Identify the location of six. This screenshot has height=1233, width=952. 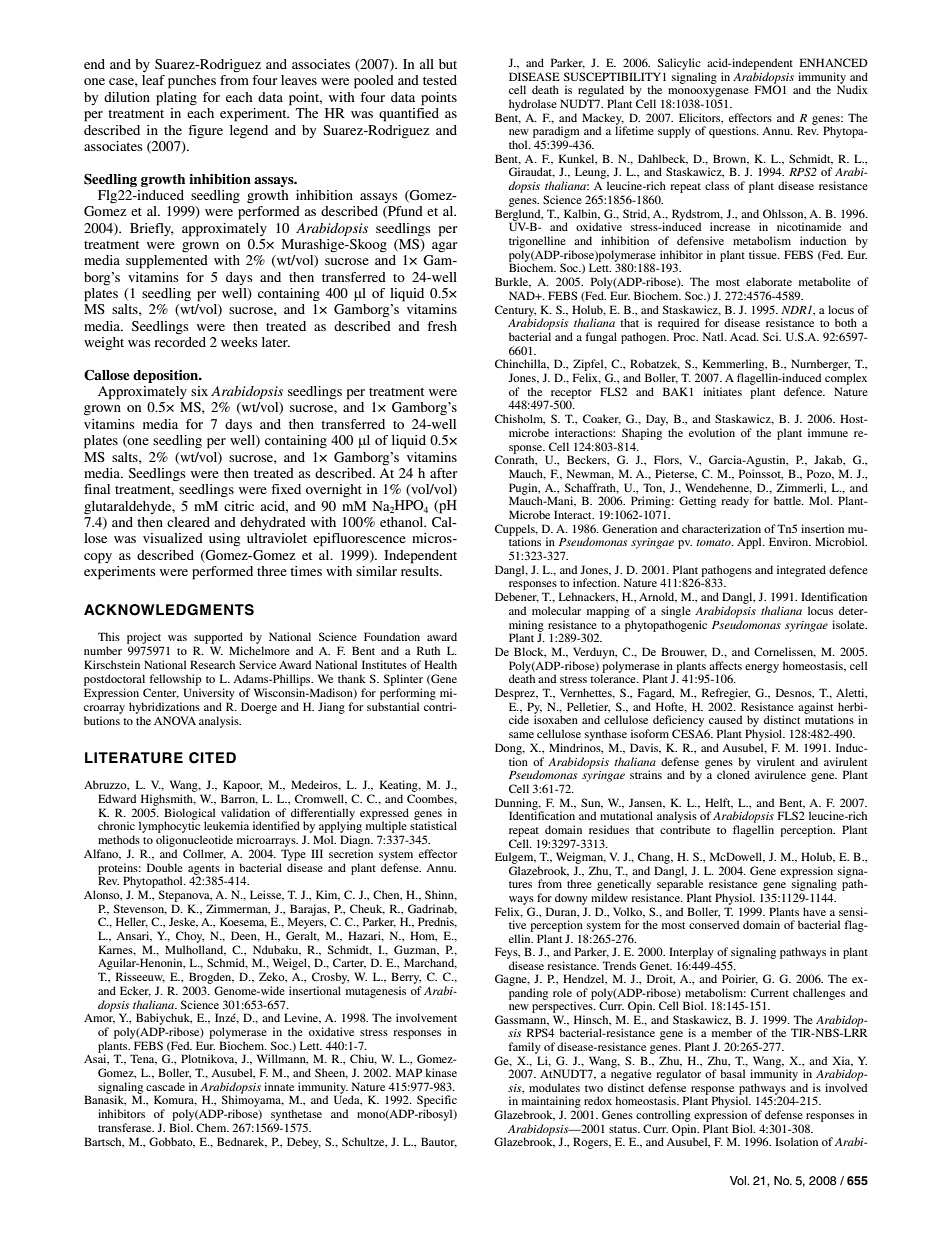
(199, 391).
